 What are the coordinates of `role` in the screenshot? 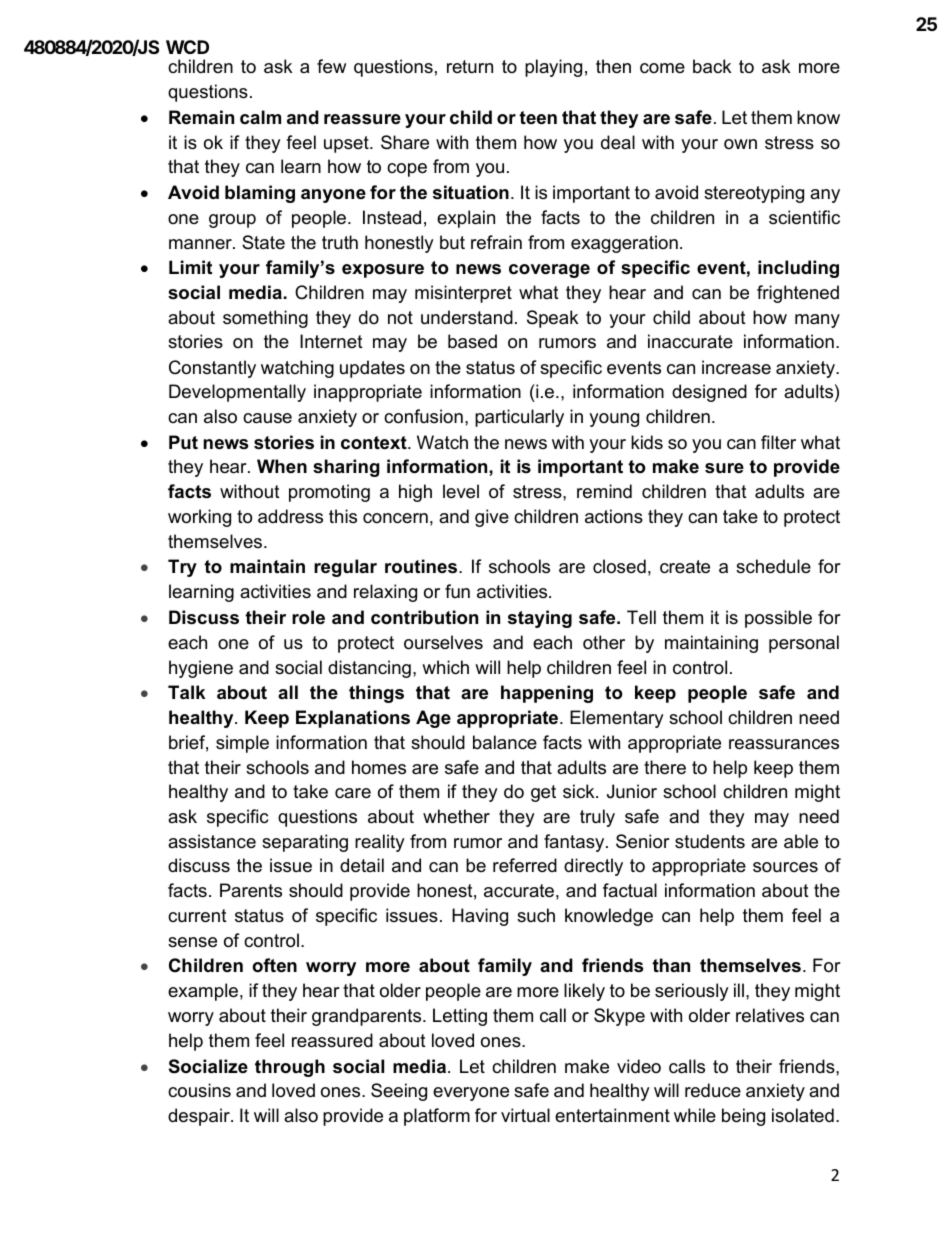 It's located at (308, 617).
